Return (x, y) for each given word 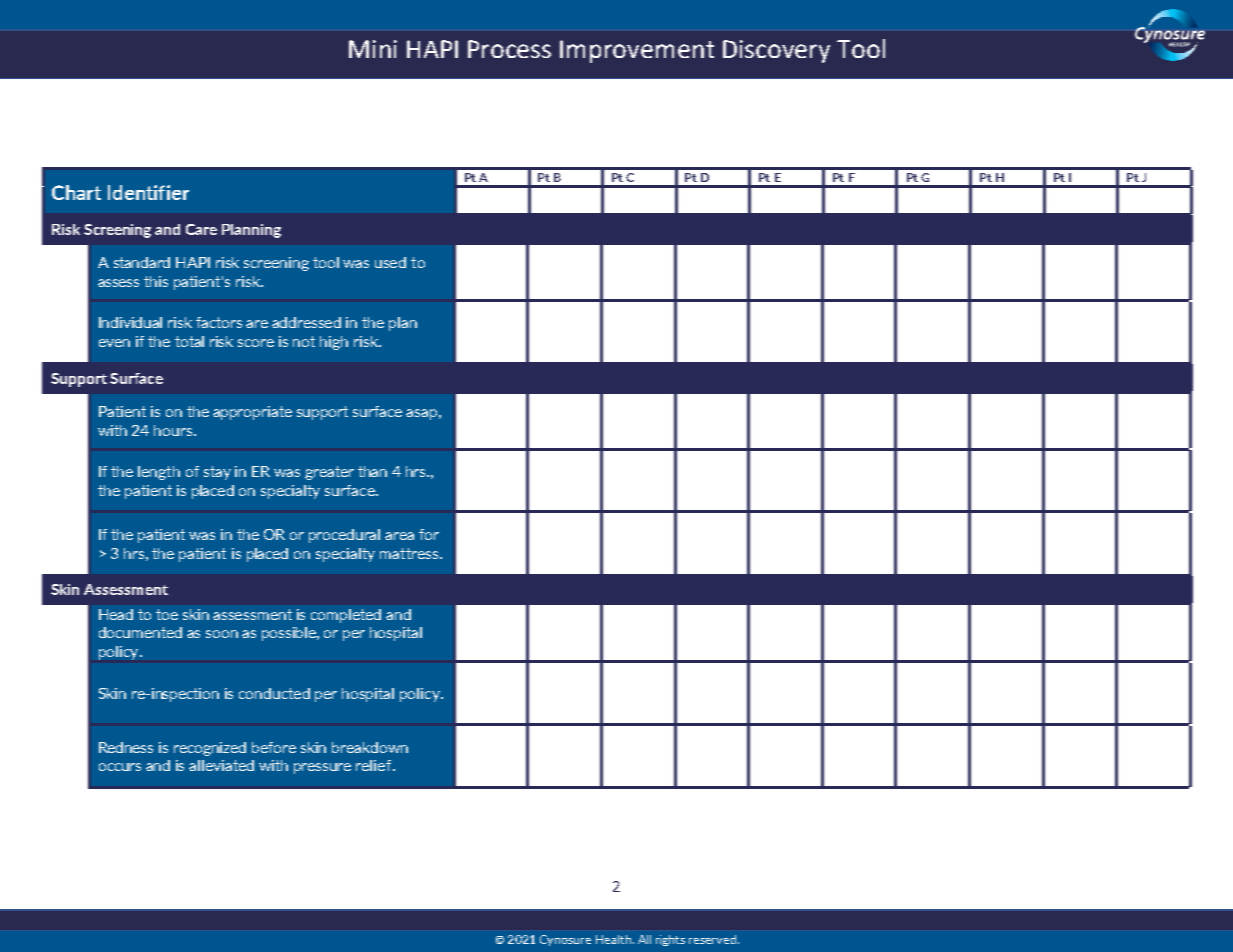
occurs (120, 767)
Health (613, 939)
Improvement (637, 51)
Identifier (148, 192)
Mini (373, 49)
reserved (714, 939)
